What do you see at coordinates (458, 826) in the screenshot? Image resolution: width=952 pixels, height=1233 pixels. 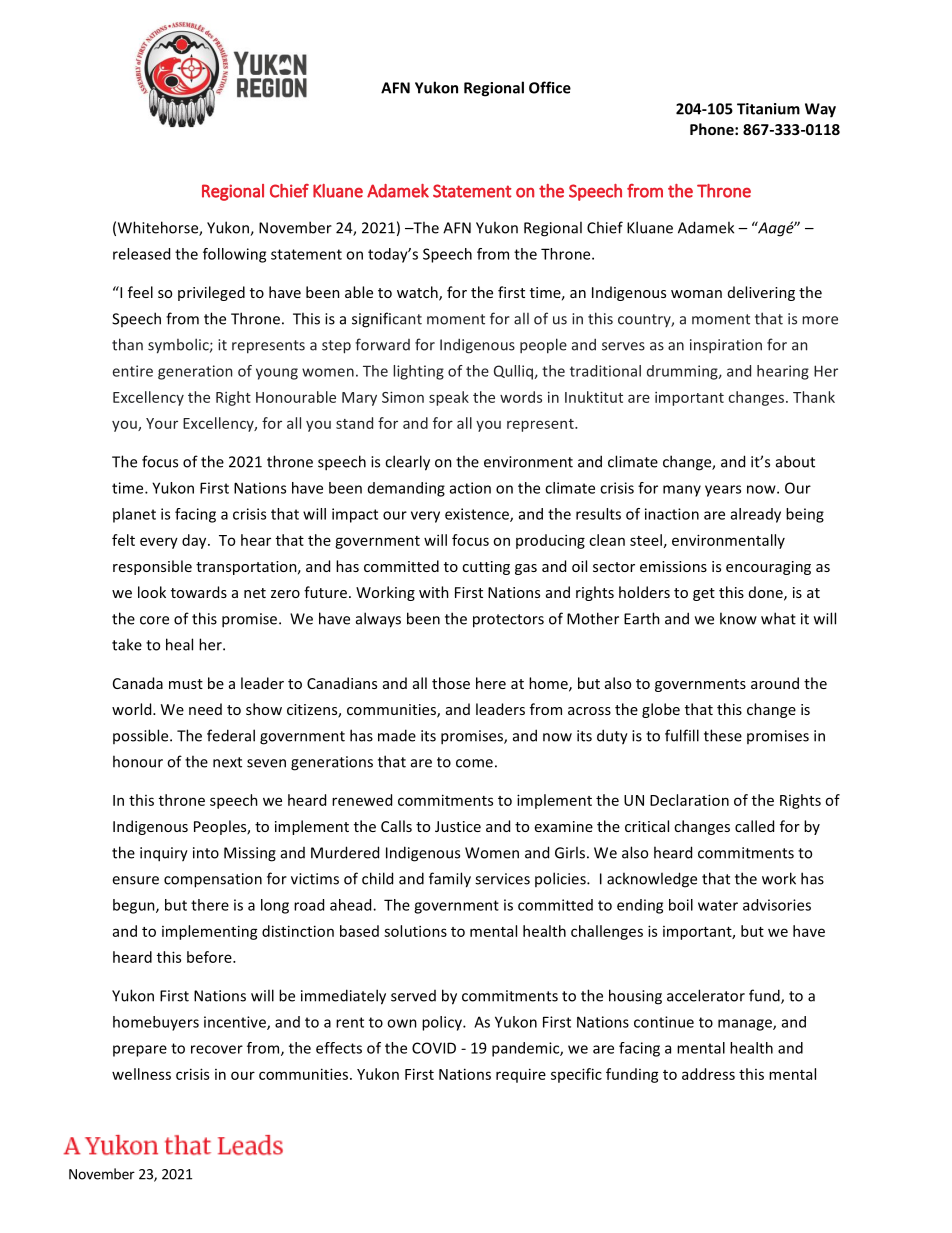 I see `Justice` at bounding box center [458, 826].
